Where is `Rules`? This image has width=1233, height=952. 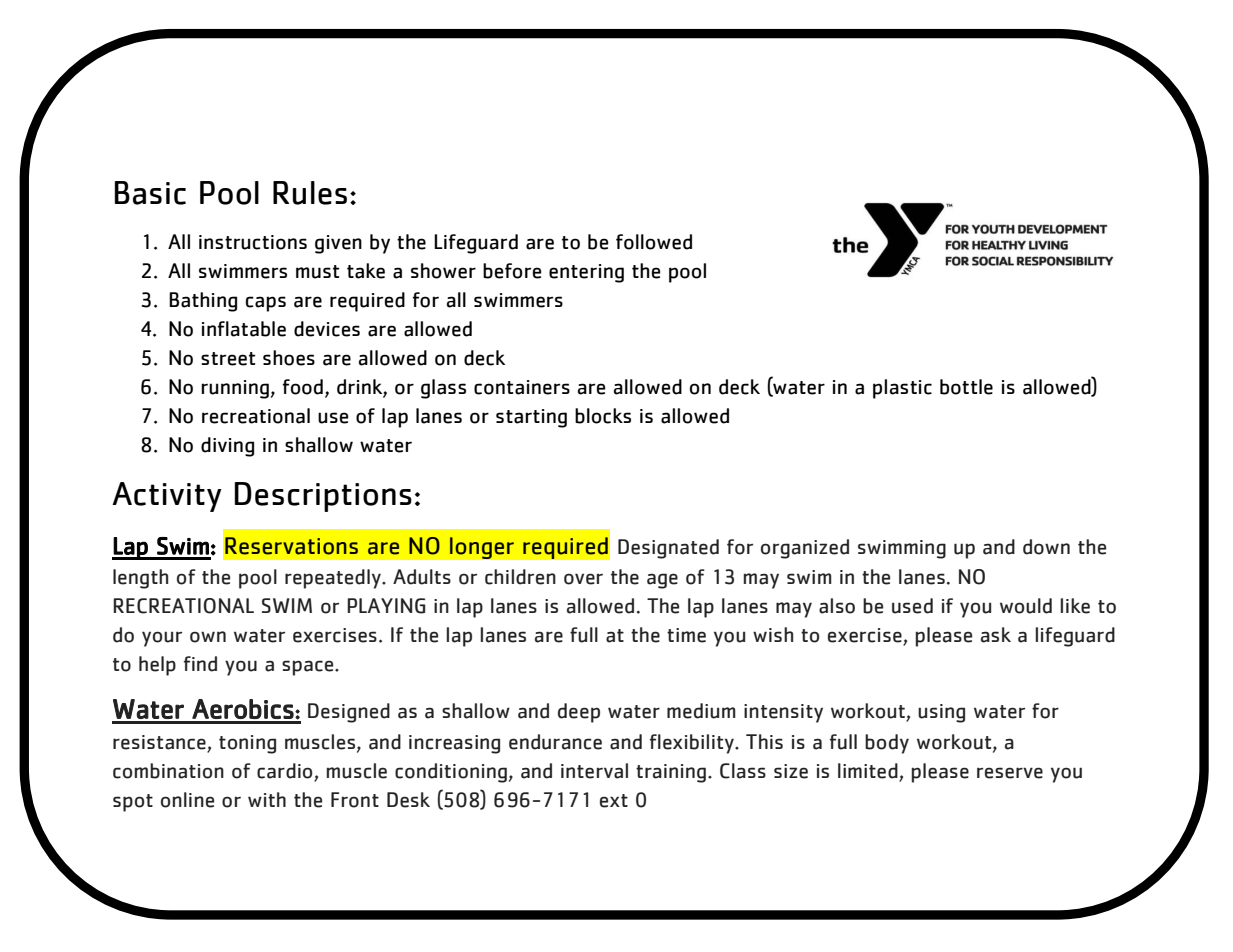 Rules is located at coordinates (310, 193).
